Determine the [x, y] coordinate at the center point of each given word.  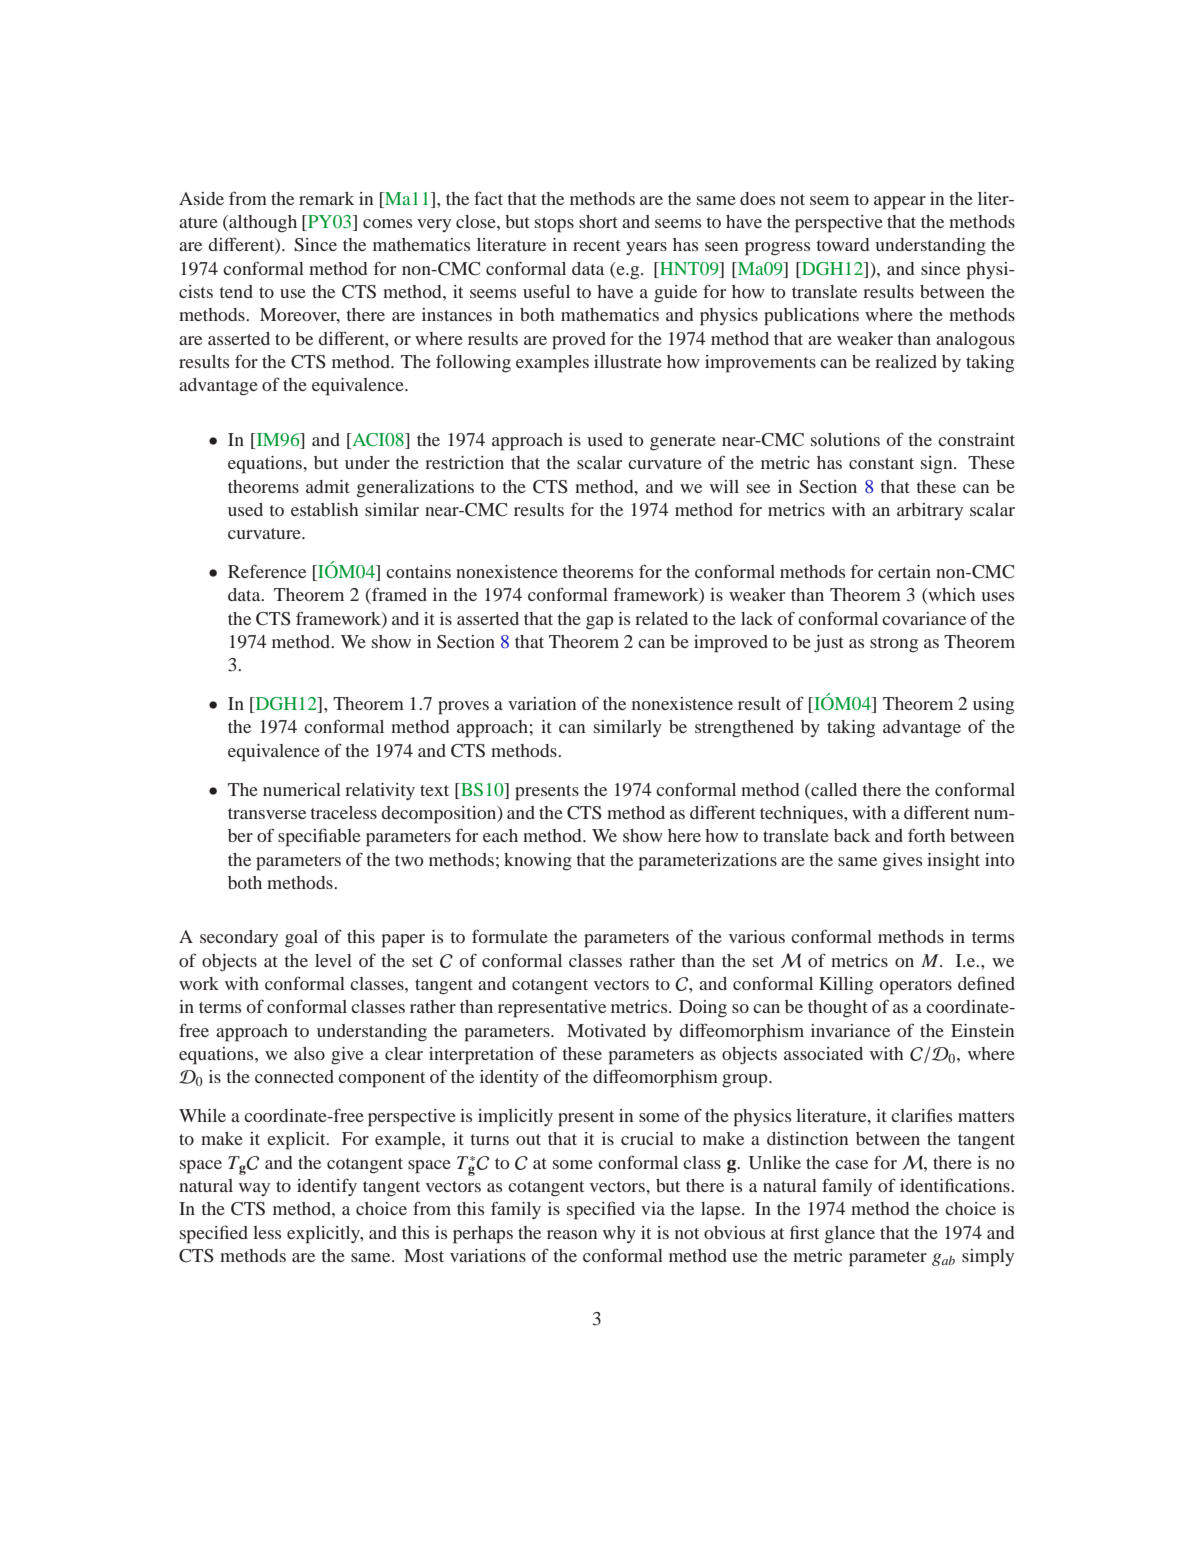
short [598, 221]
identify [327, 1187]
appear [900, 203]
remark [326, 198]
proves [463, 708]
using [993, 706]
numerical [302, 789]
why [619, 1234]
